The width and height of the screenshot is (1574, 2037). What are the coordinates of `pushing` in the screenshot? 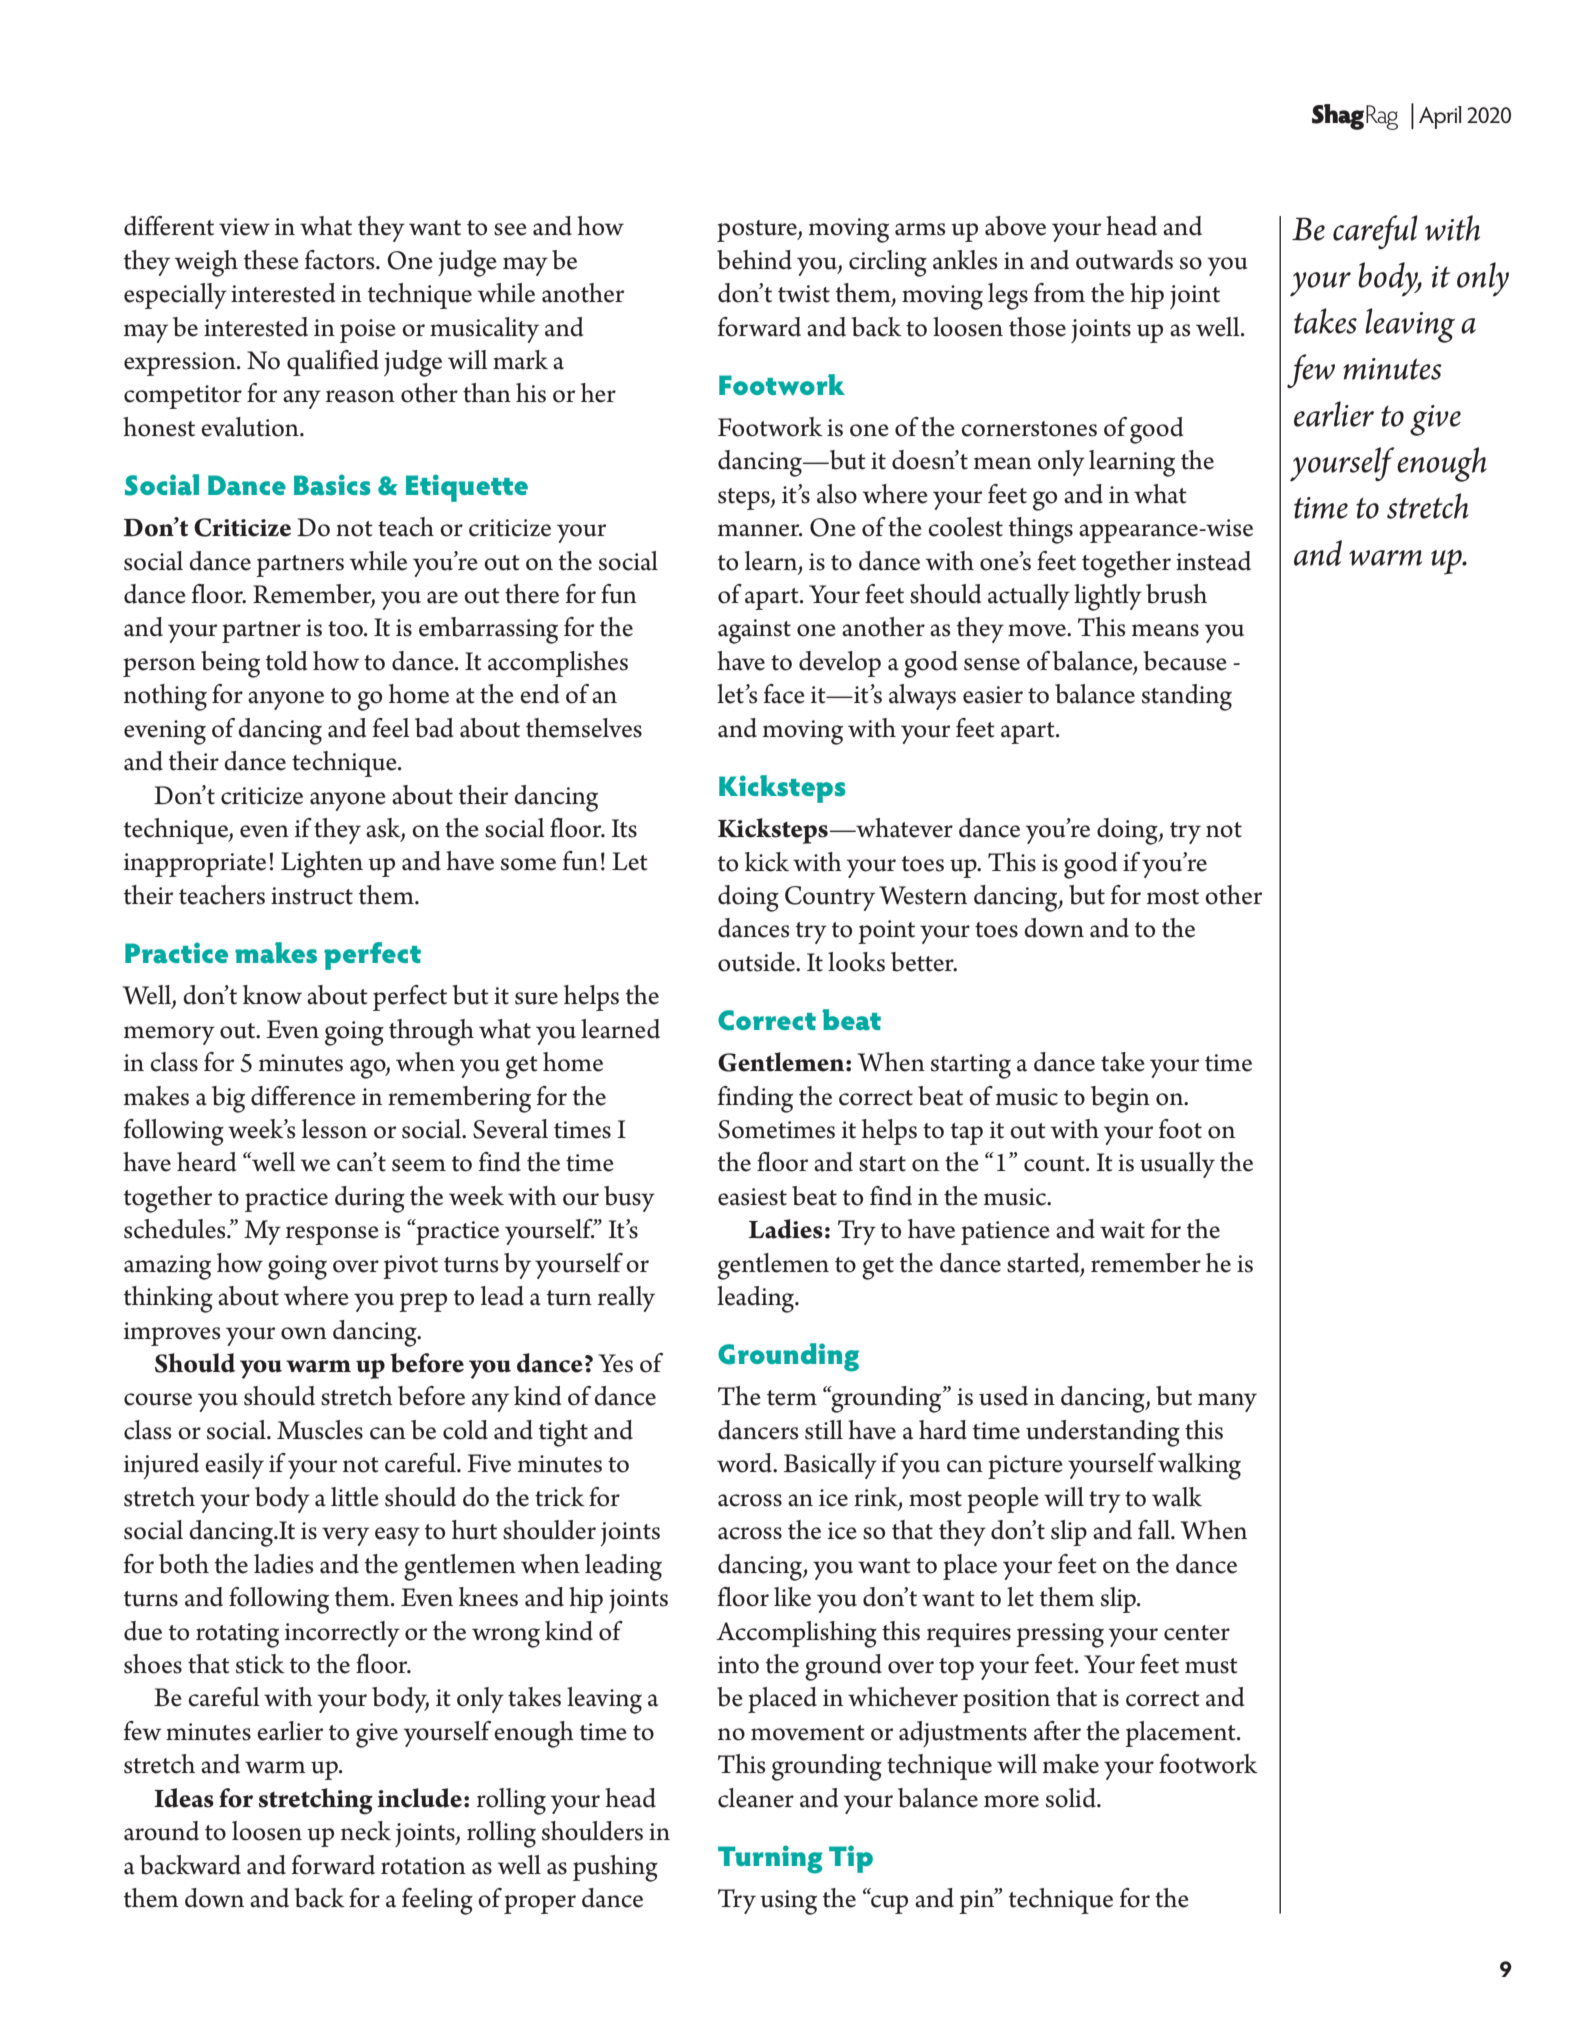 It's located at (615, 1868).
